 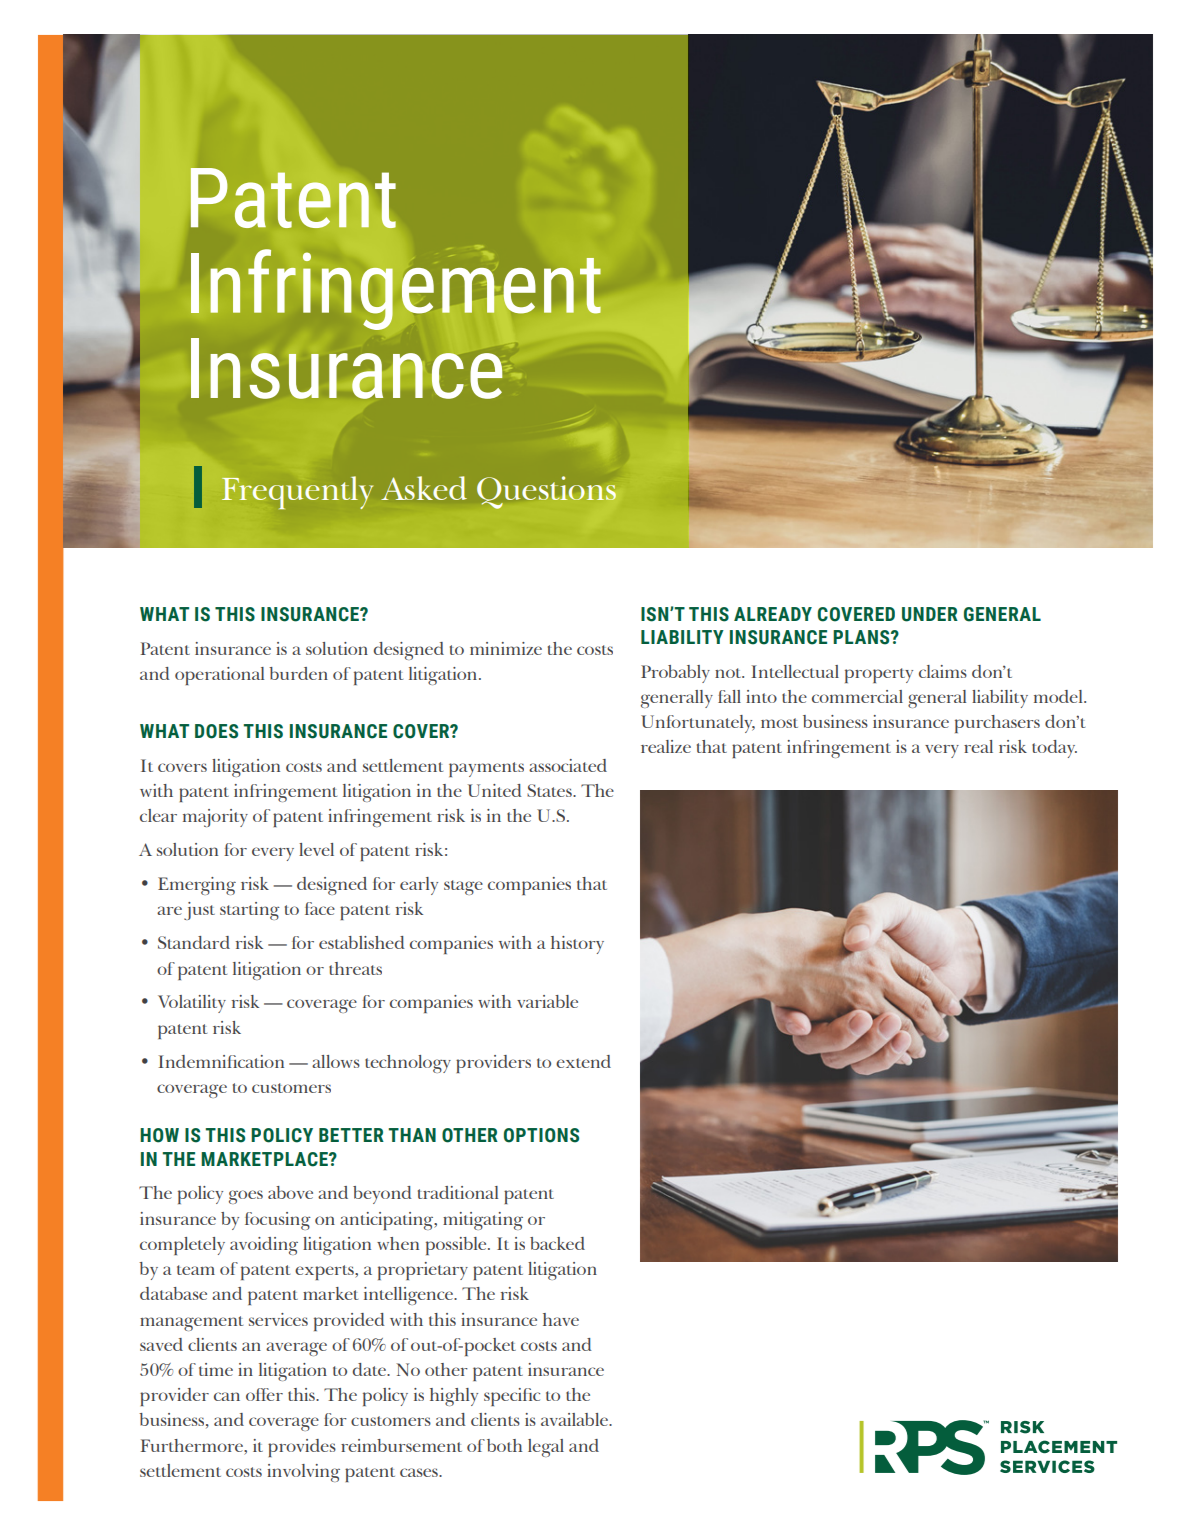 What do you see at coordinates (930, 614) in the screenshot?
I see `UNDER` at bounding box center [930, 614].
